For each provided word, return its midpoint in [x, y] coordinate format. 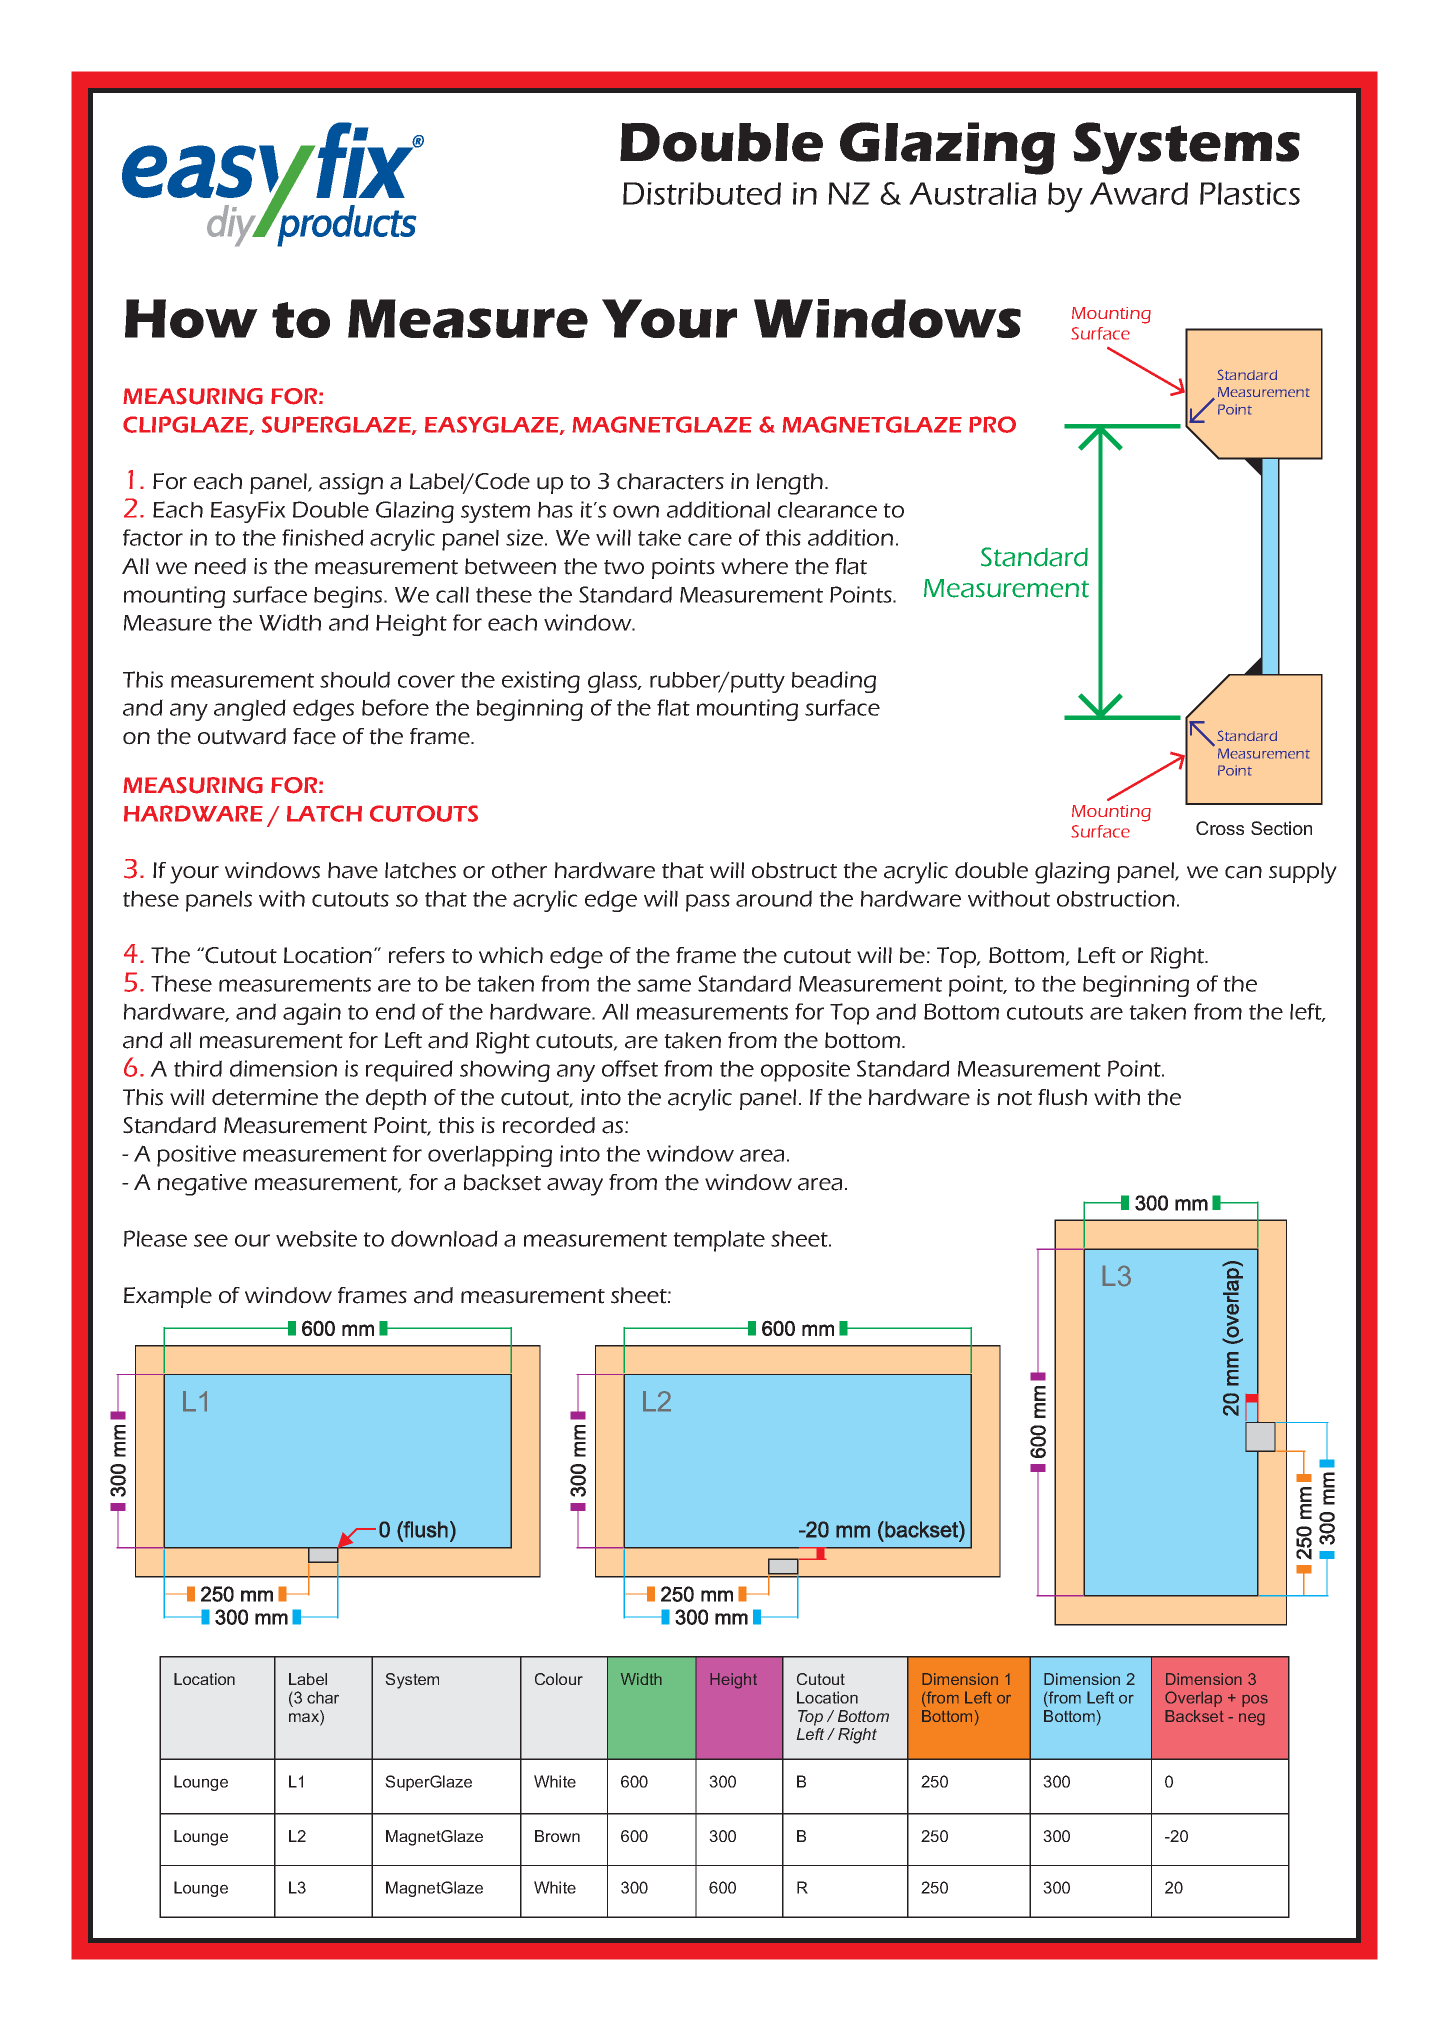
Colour [559, 1679]
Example [168, 1297]
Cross [1220, 828]
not [1014, 1098]
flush [1062, 1097]
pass [708, 903]
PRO [992, 424]
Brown [557, 1836]
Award [1139, 193]
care [710, 539]
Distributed [702, 193]
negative [202, 1185]
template [719, 1241]
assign [351, 484]
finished [323, 537]
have [353, 870]
